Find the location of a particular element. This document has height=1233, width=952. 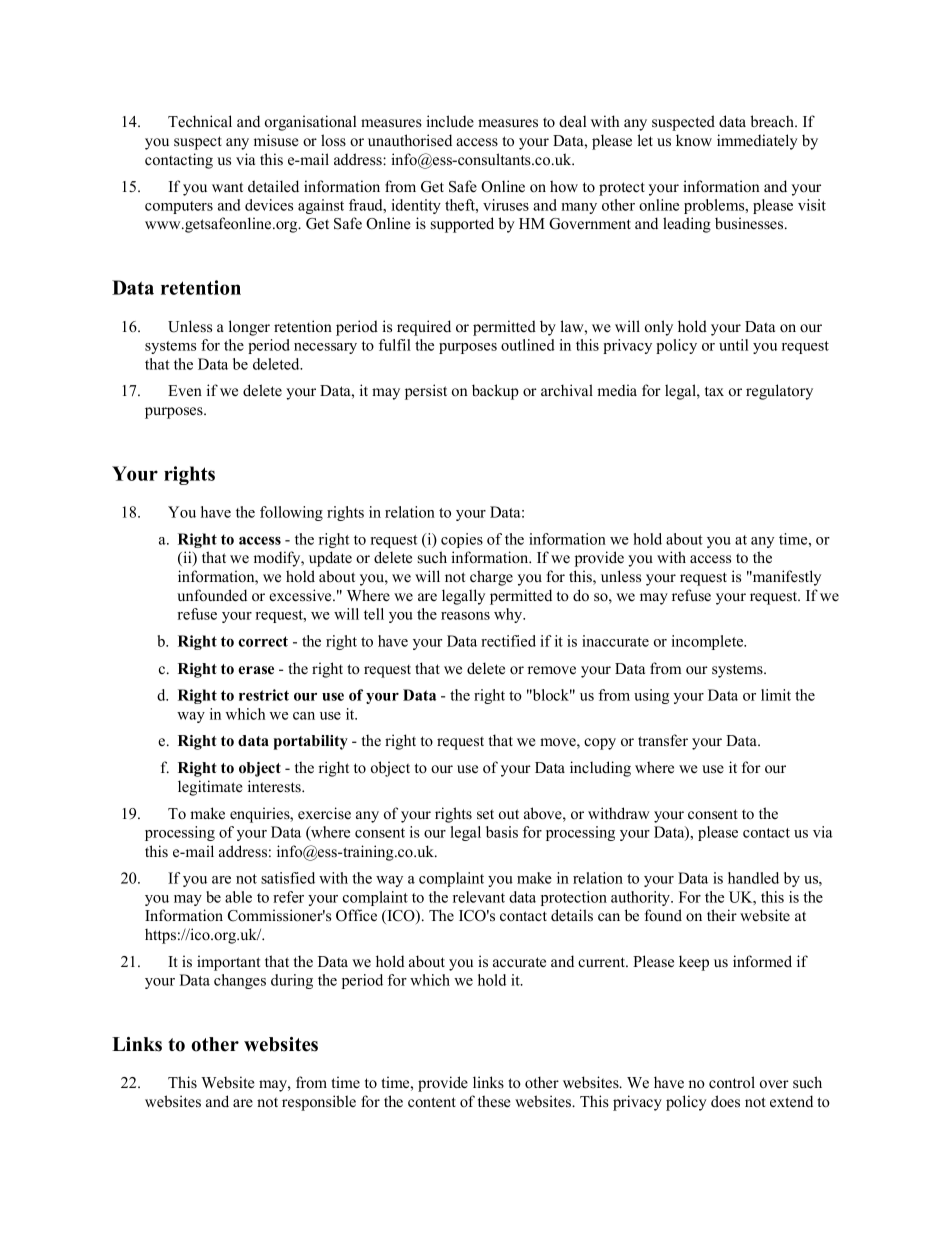

misuse is located at coordinates (276, 140).
